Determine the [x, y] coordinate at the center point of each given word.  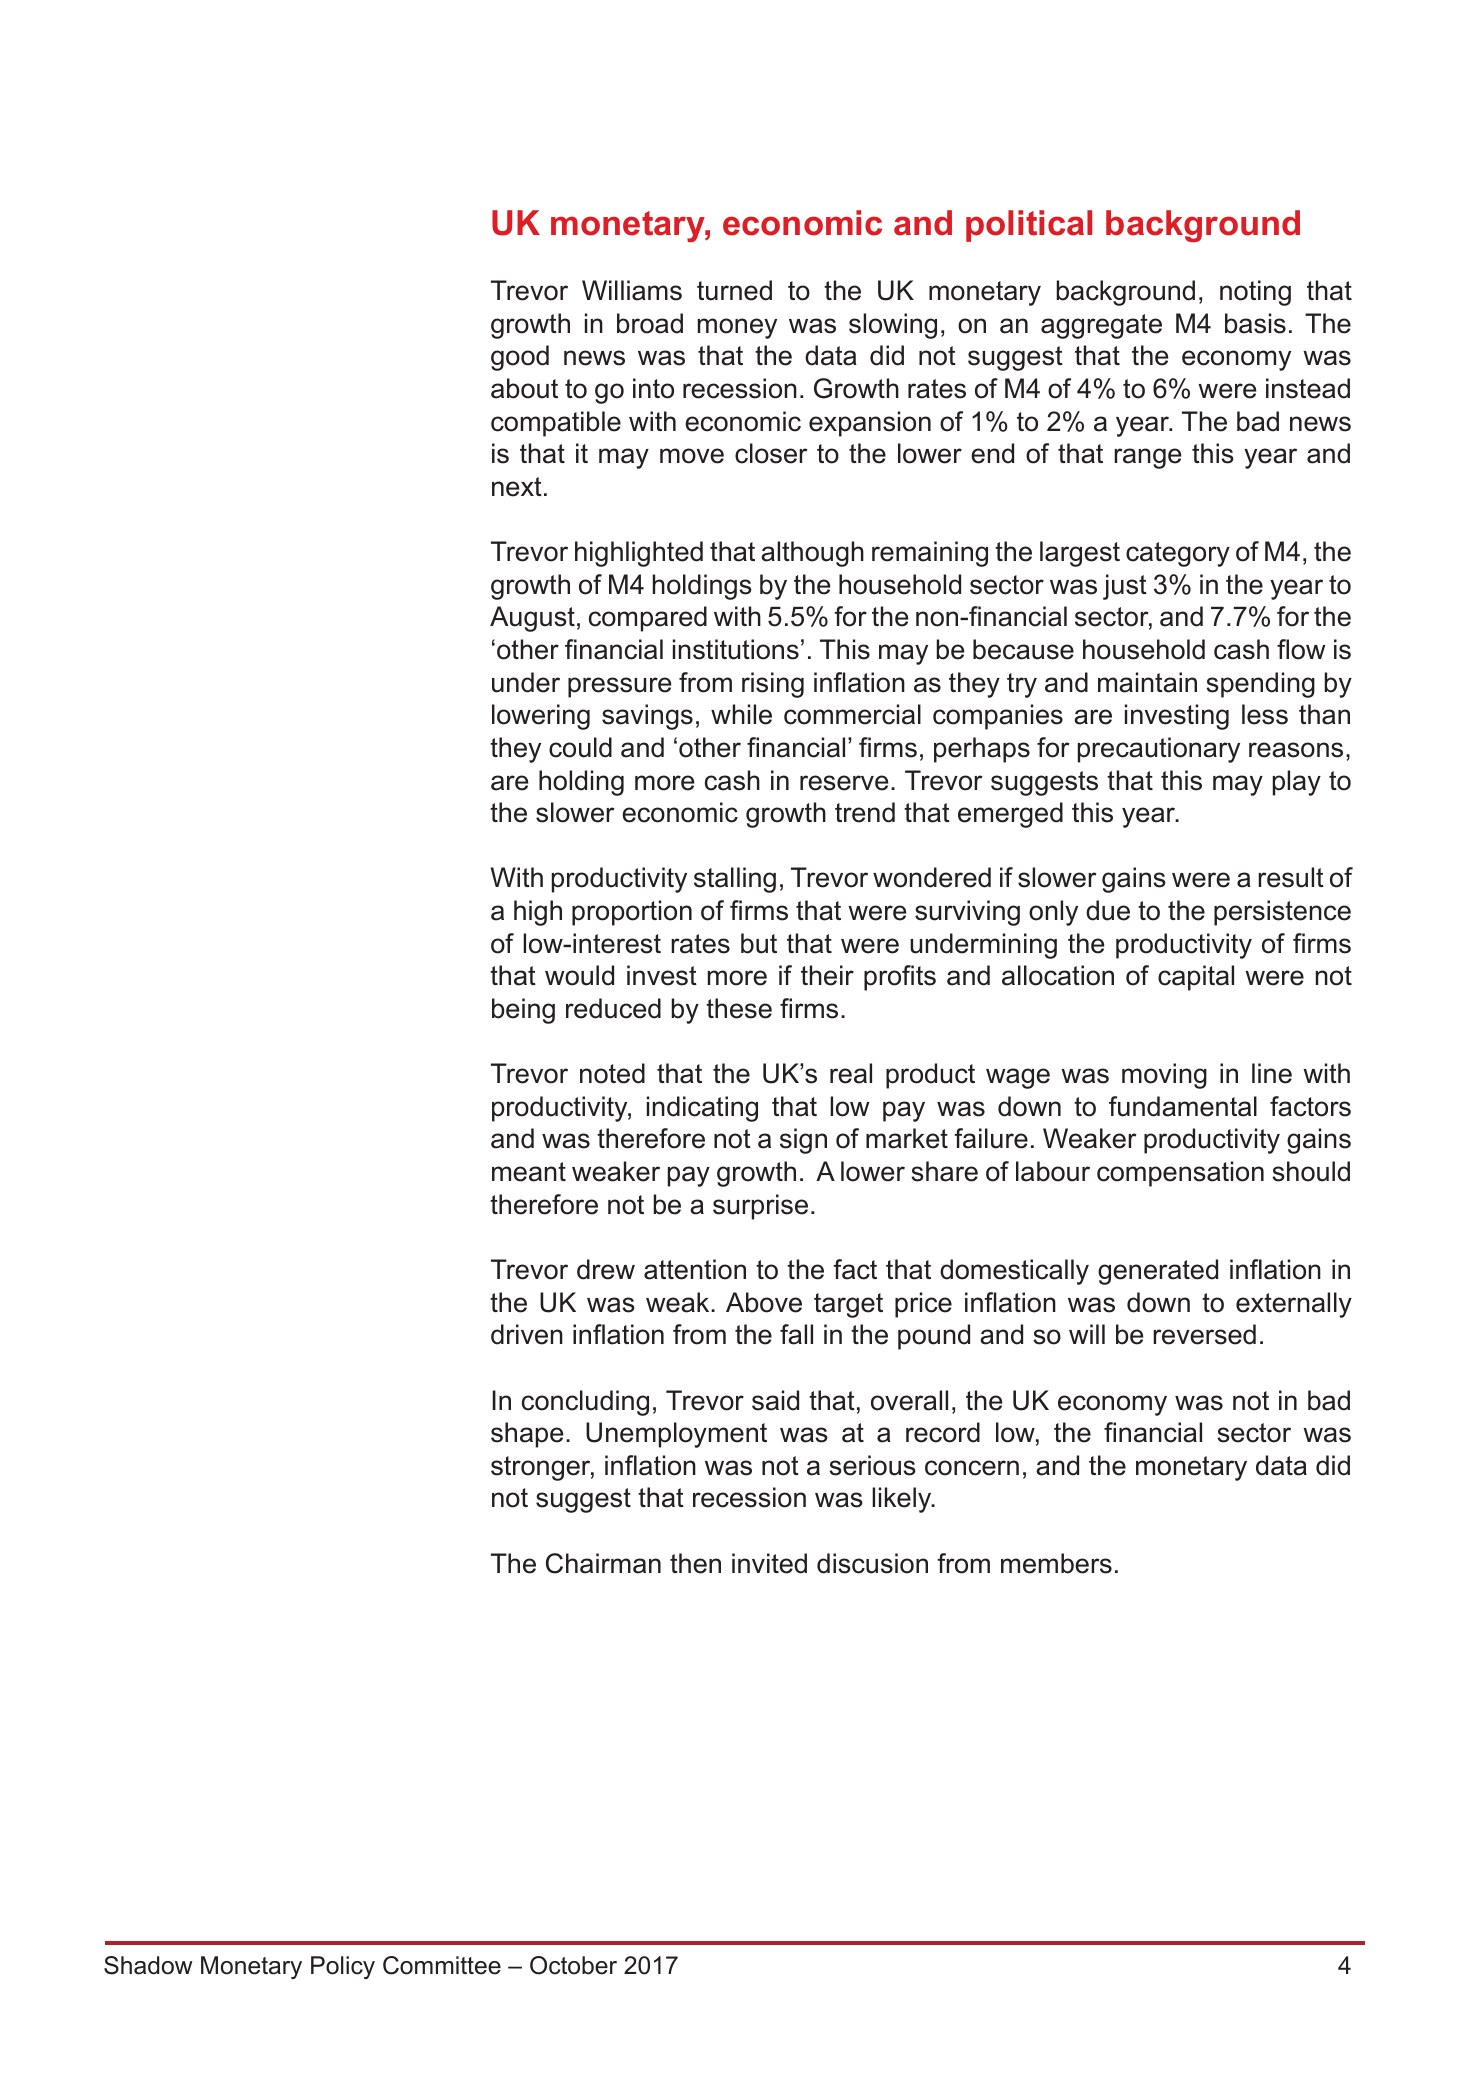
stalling [735, 880]
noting [1255, 293]
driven [527, 1334]
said [775, 1400]
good [520, 358]
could [580, 747]
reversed [1204, 1334]
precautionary [1159, 750]
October [573, 1965]
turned [734, 290]
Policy [343, 1967]
